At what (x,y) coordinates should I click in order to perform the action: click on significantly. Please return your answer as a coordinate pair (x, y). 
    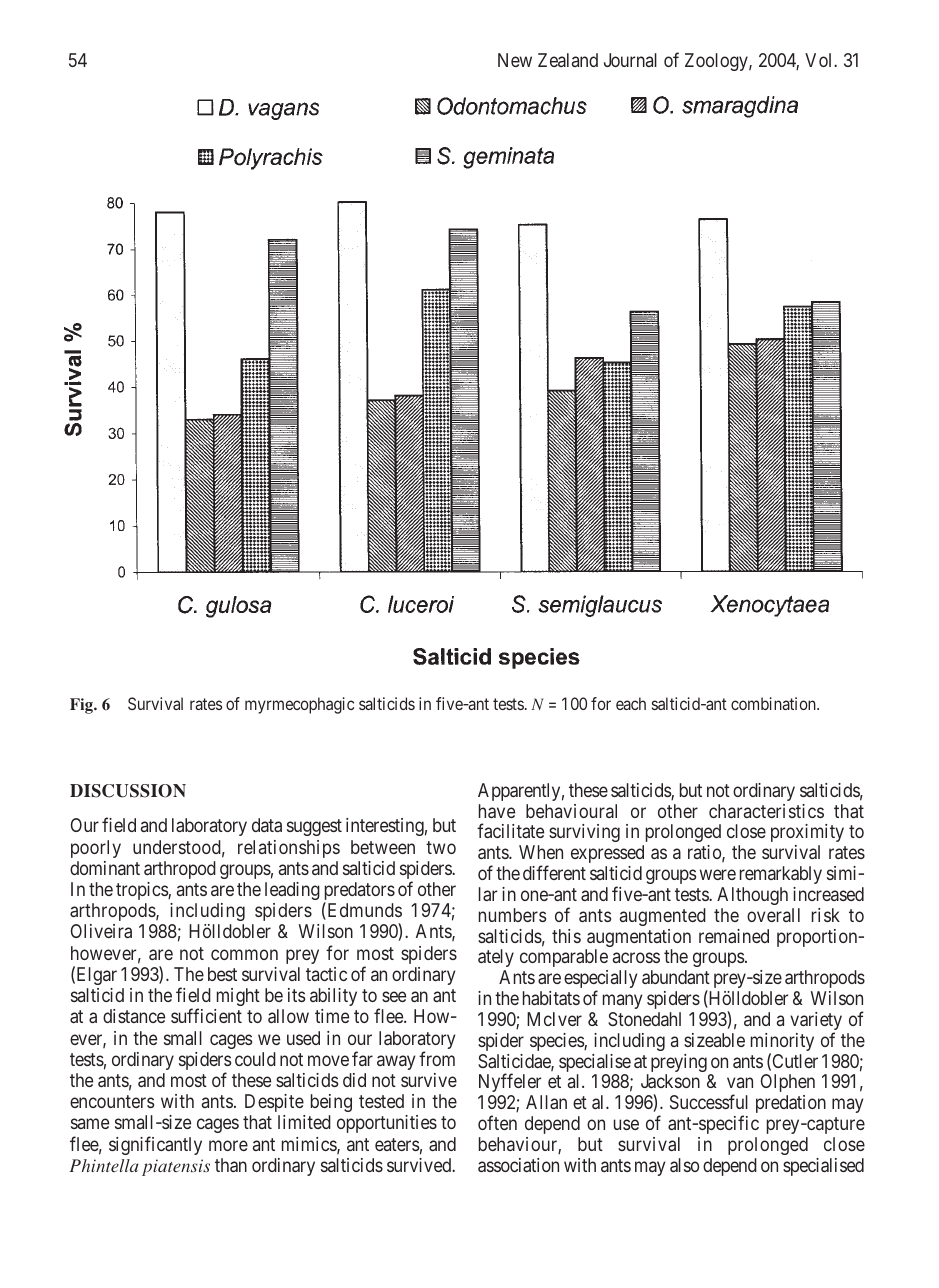
    Looking at the image, I should click on (155, 1145).
